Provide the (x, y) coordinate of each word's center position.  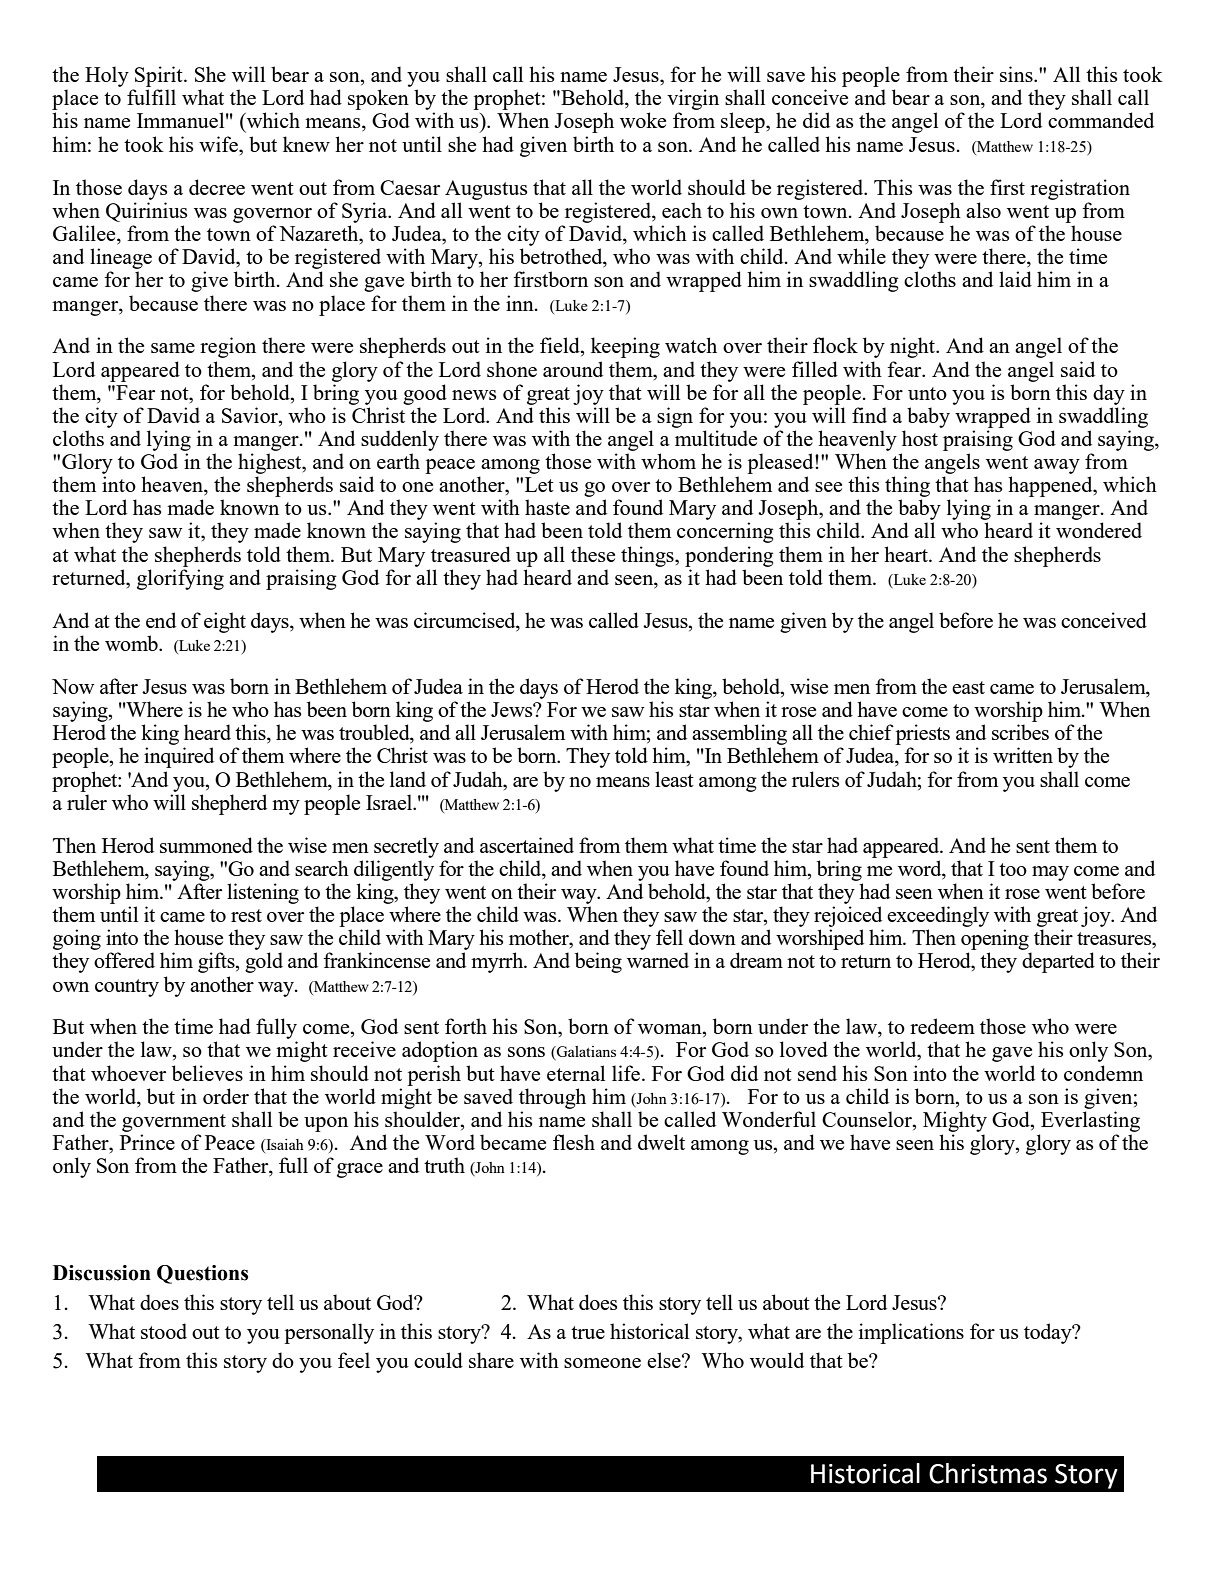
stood (164, 1331)
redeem (942, 1026)
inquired (179, 757)
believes (207, 1073)
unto (927, 393)
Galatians (585, 1053)
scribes (1020, 732)
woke (643, 120)
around (573, 369)
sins (1017, 74)
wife (219, 144)
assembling (739, 734)
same (173, 348)
